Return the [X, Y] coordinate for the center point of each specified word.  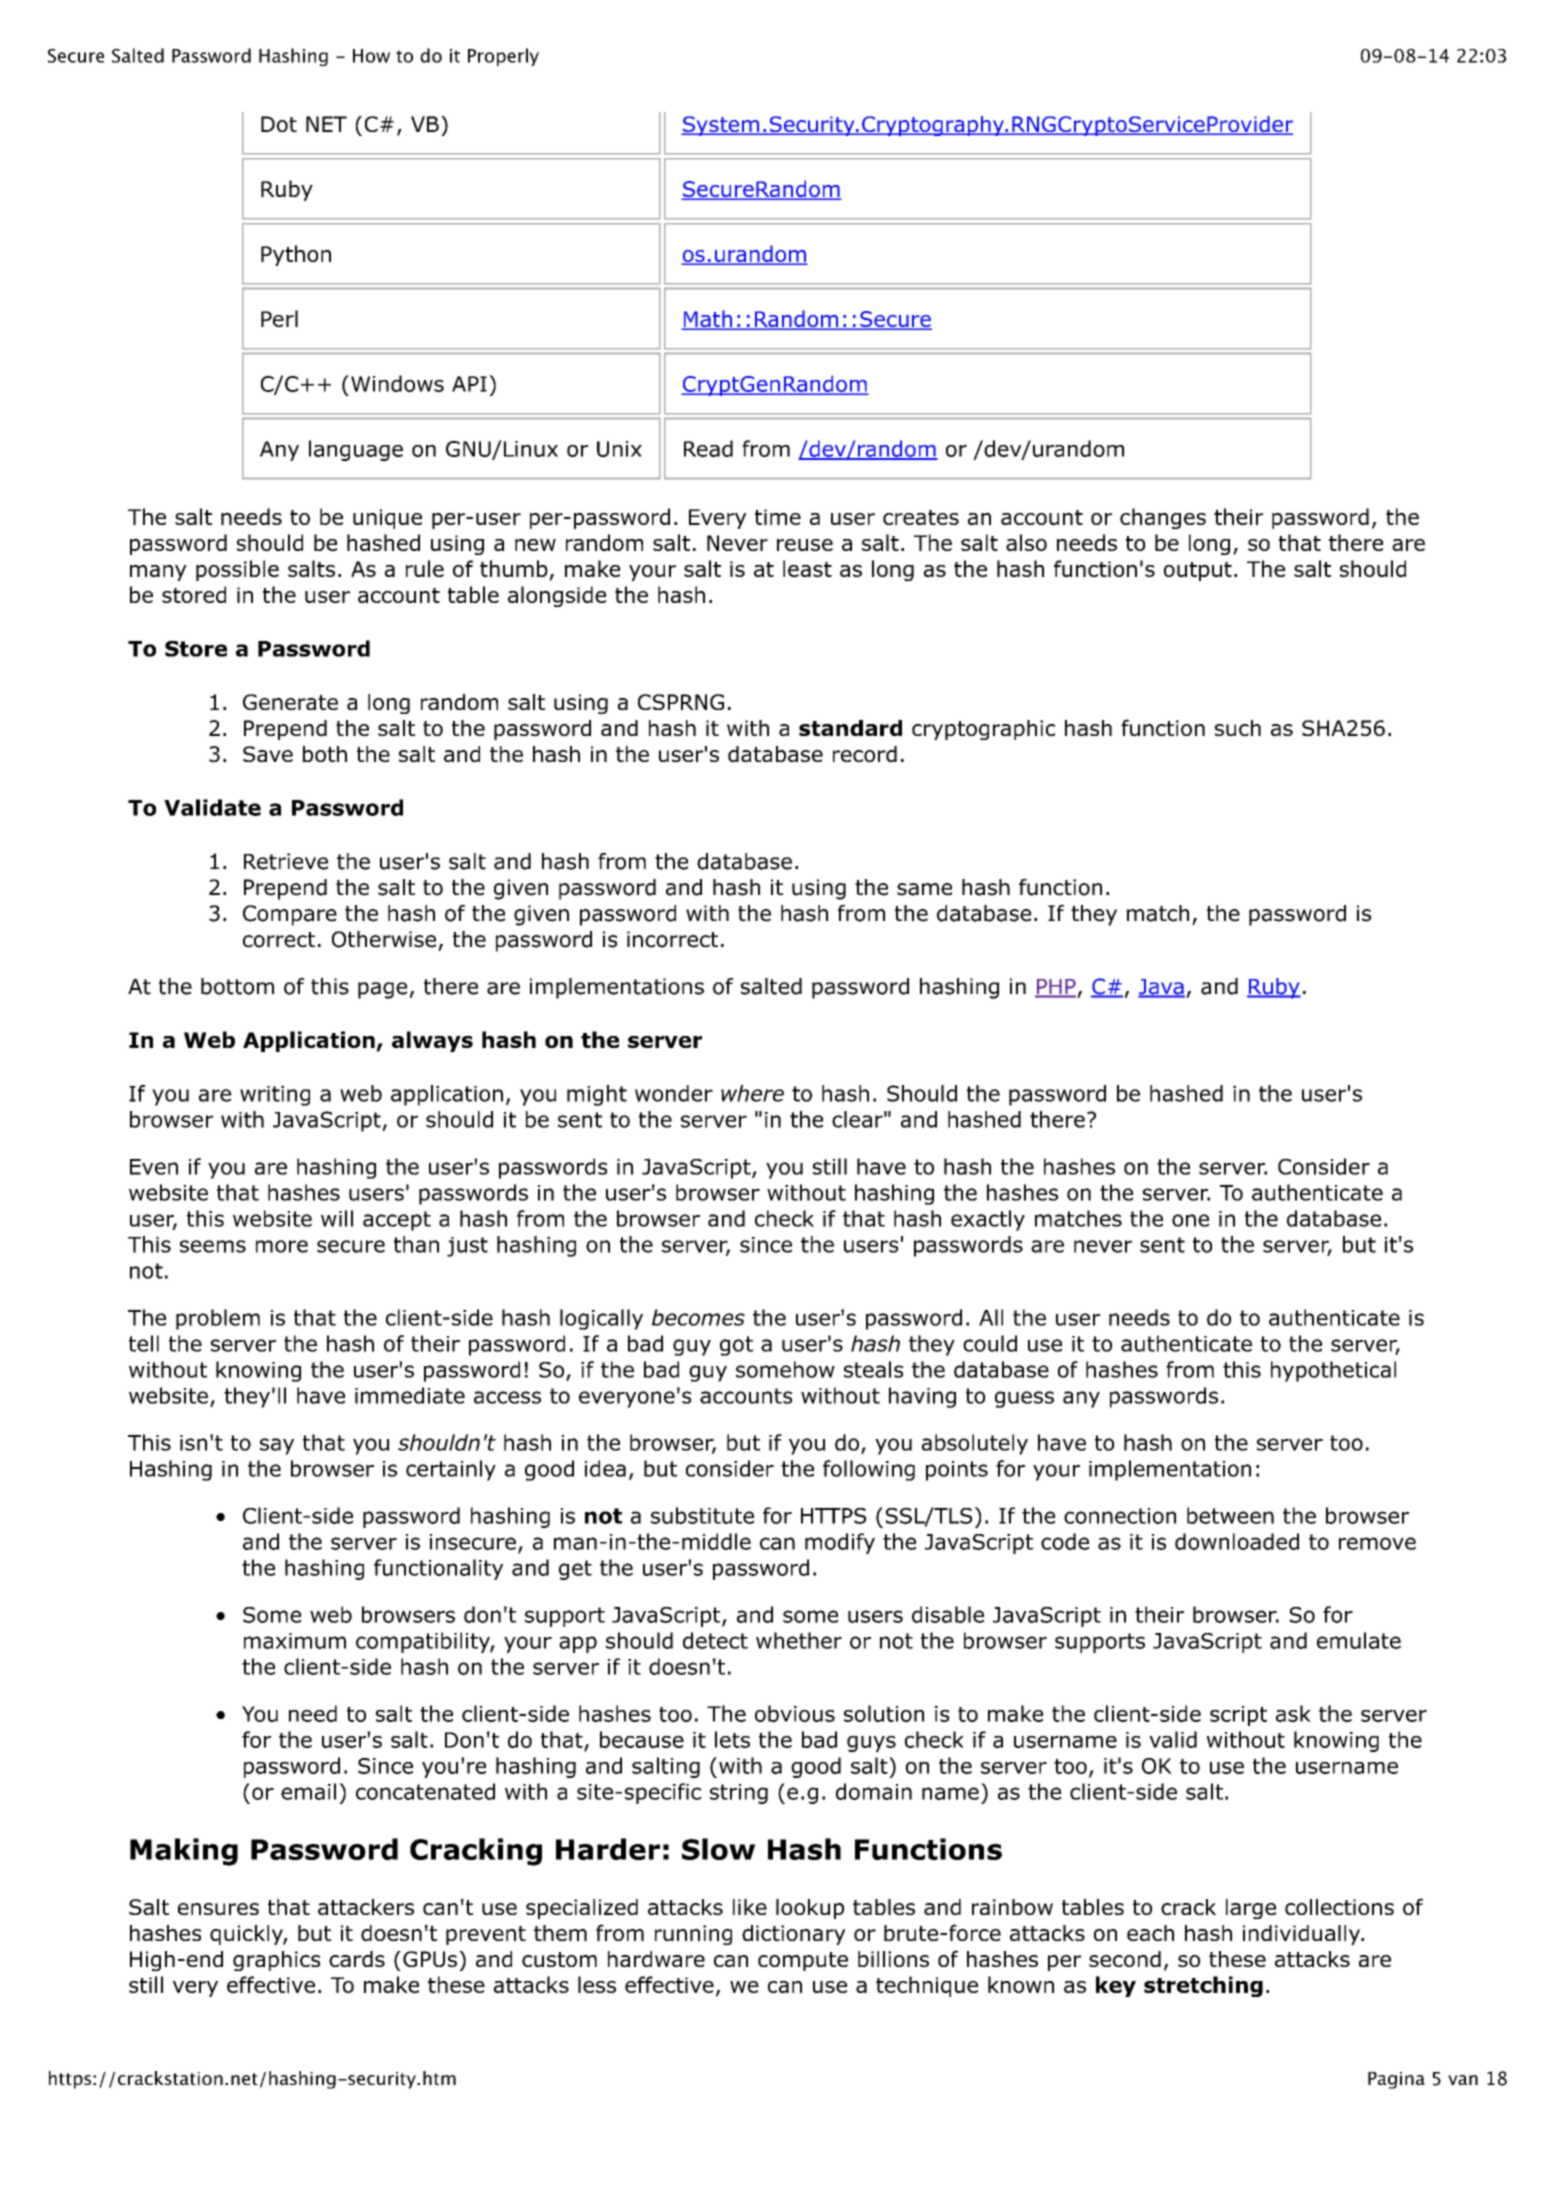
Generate [290, 702]
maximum [295, 1641]
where [752, 1093]
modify [840, 1543]
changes [1163, 518]
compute [803, 1961]
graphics [276, 1961]
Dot [279, 124]
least [807, 568]
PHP [1055, 988]
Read [708, 448]
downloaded [1237, 1541]
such [1238, 728]
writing [275, 1096]
